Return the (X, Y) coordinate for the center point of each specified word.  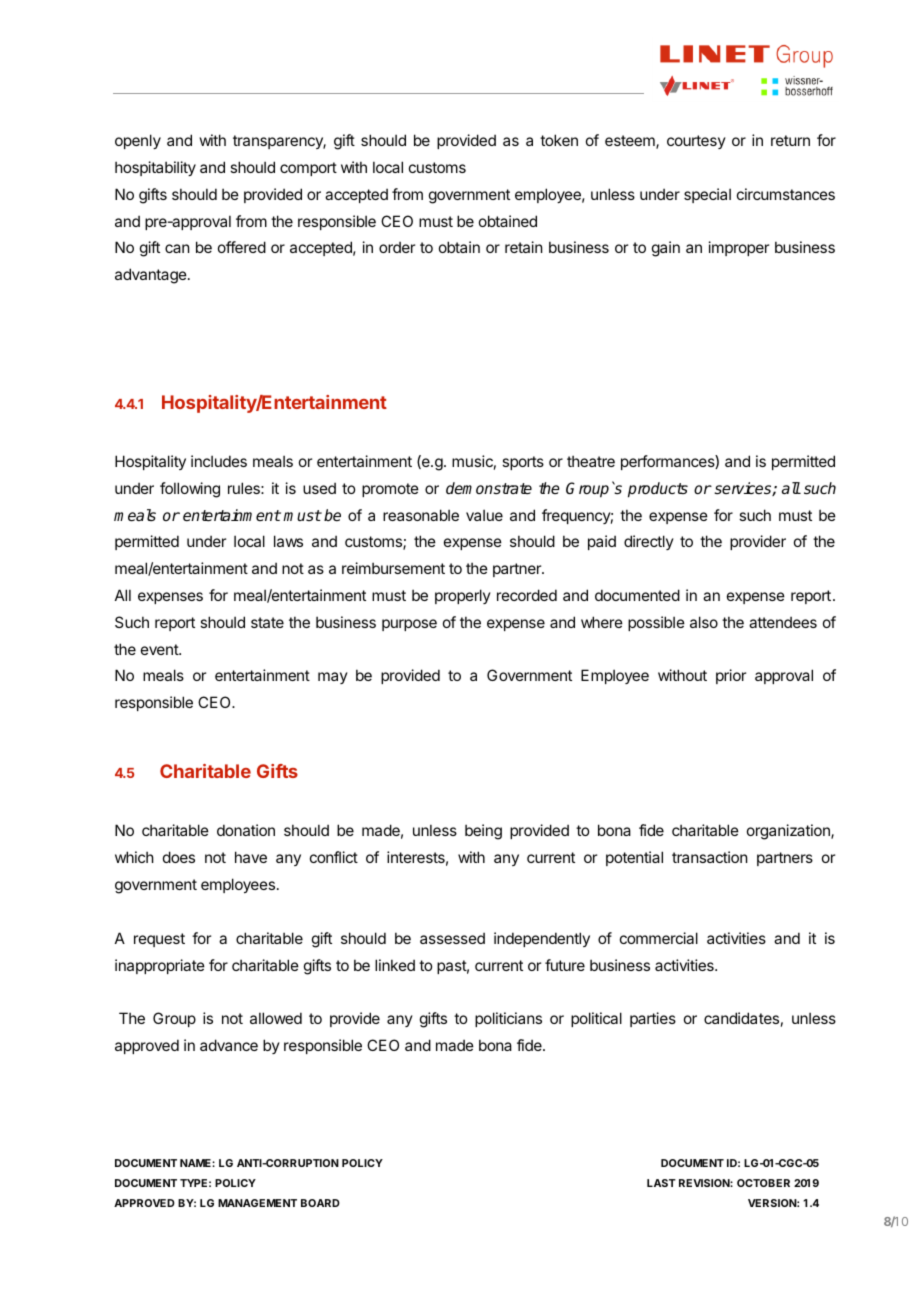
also (704, 622)
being (483, 832)
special (707, 195)
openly (138, 141)
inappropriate (160, 966)
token (559, 140)
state (267, 622)
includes (219, 461)
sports (523, 463)
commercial (659, 938)
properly (463, 596)
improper (739, 248)
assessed (452, 938)
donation (246, 830)
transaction (709, 857)
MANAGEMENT (257, 1203)
